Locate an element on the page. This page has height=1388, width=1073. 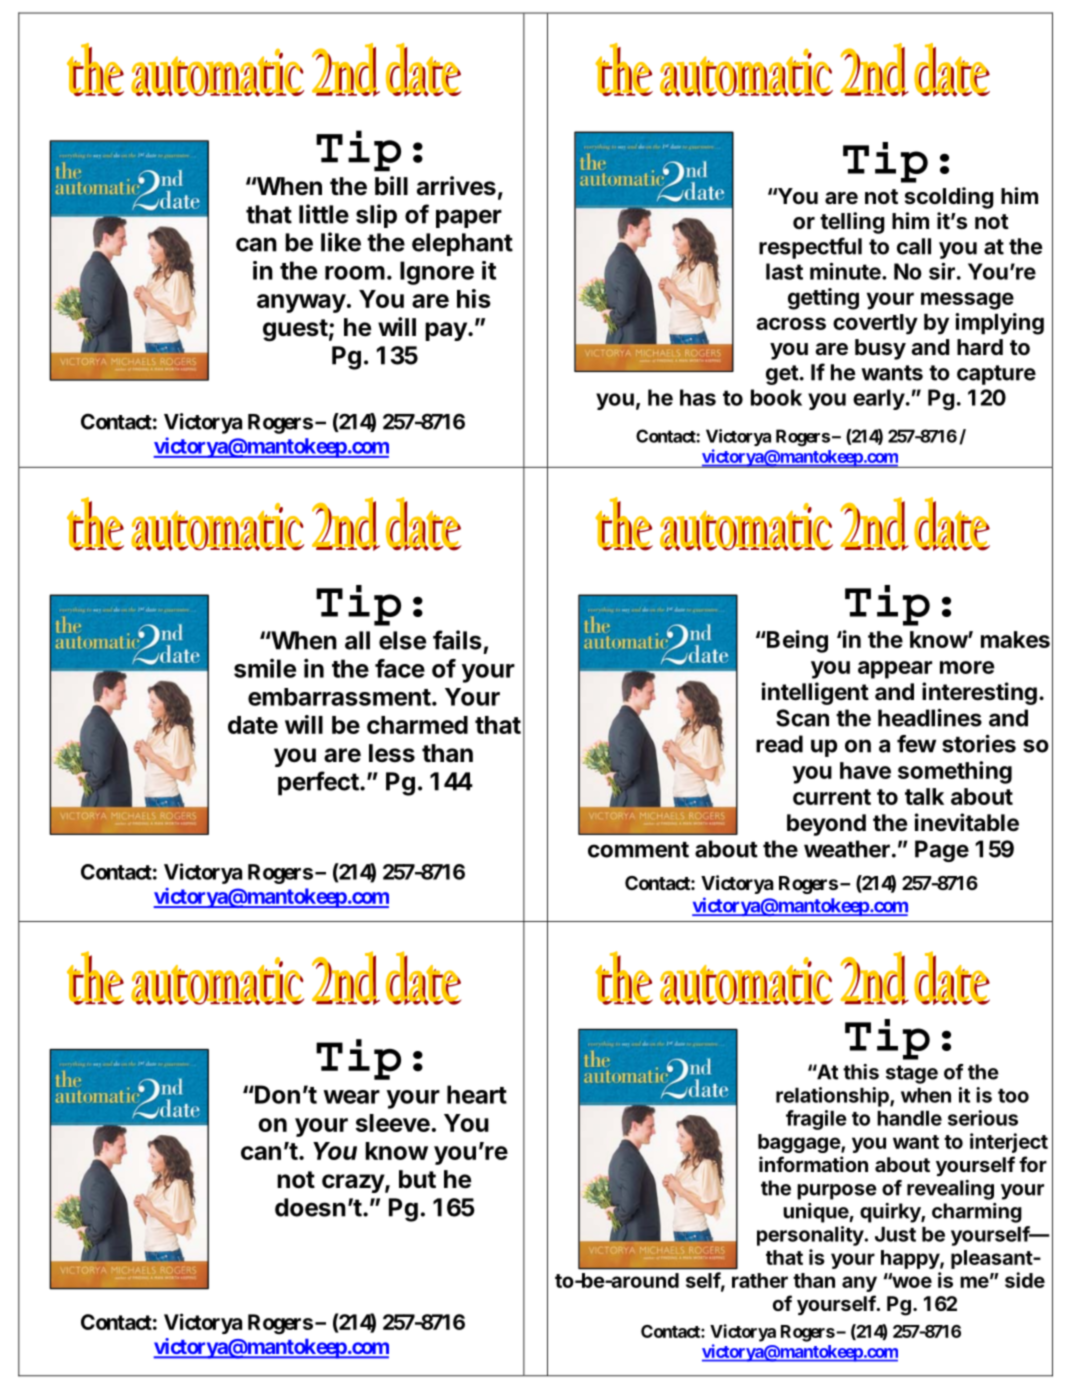
last is located at coordinates (784, 271).
